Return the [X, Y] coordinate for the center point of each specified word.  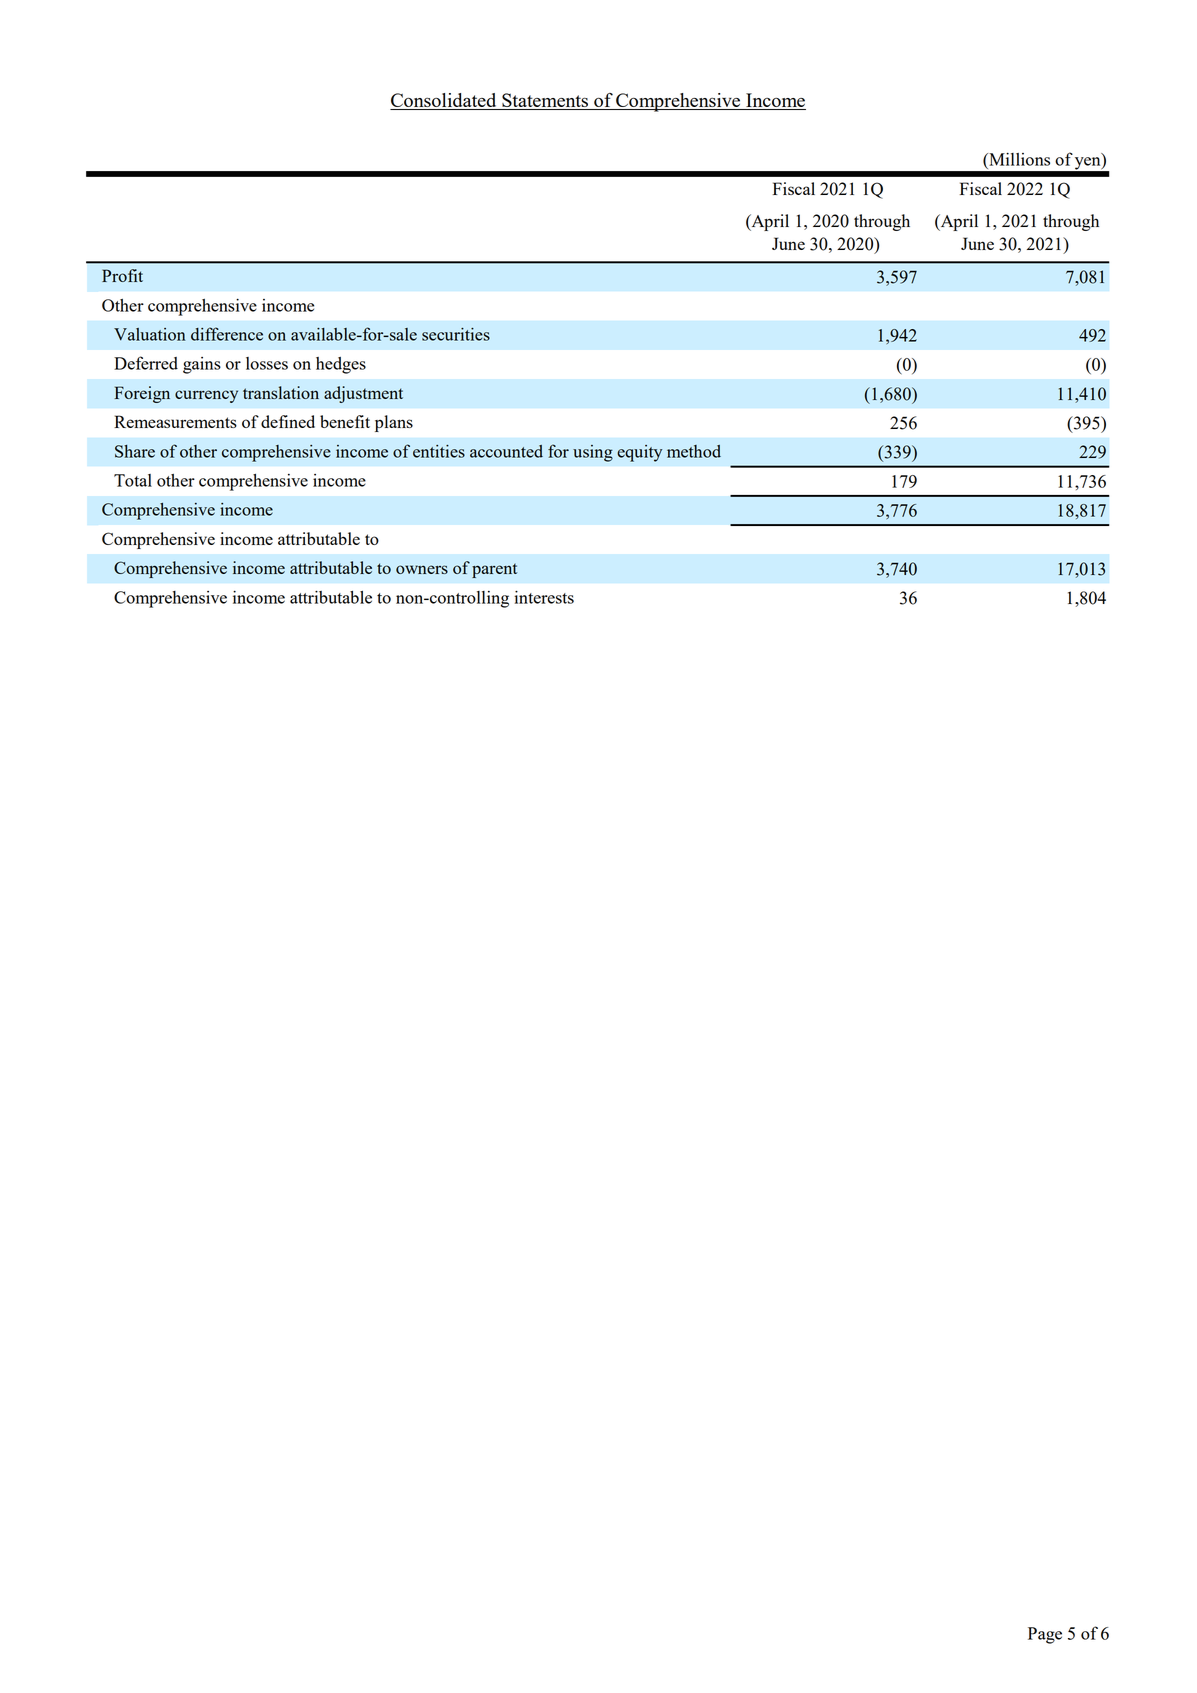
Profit [122, 275]
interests [544, 597]
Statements [545, 101]
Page [1045, 1635]
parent [494, 570]
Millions [1018, 159]
